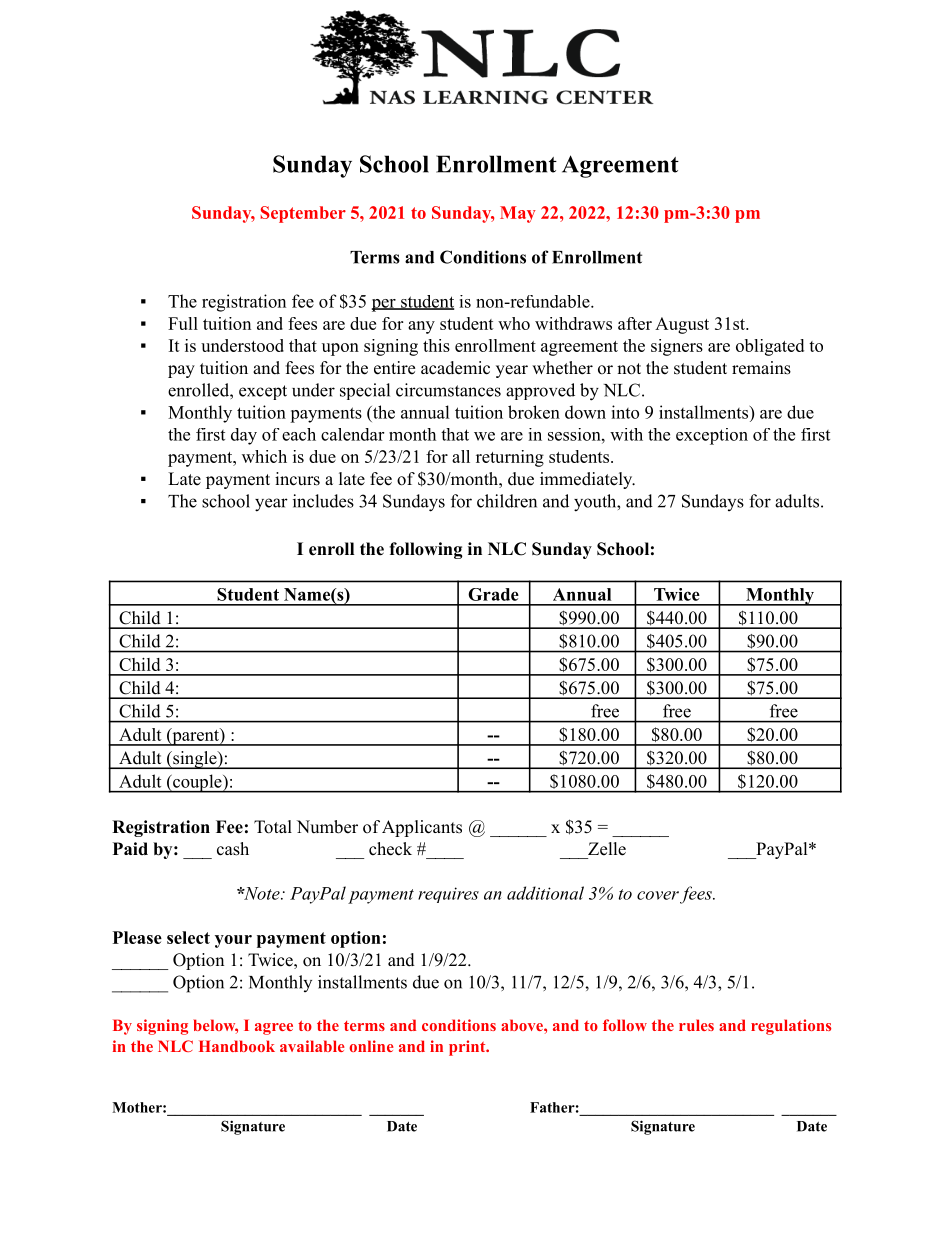 This screenshot has height=1233, width=952. I want to click on August, so click(682, 325).
